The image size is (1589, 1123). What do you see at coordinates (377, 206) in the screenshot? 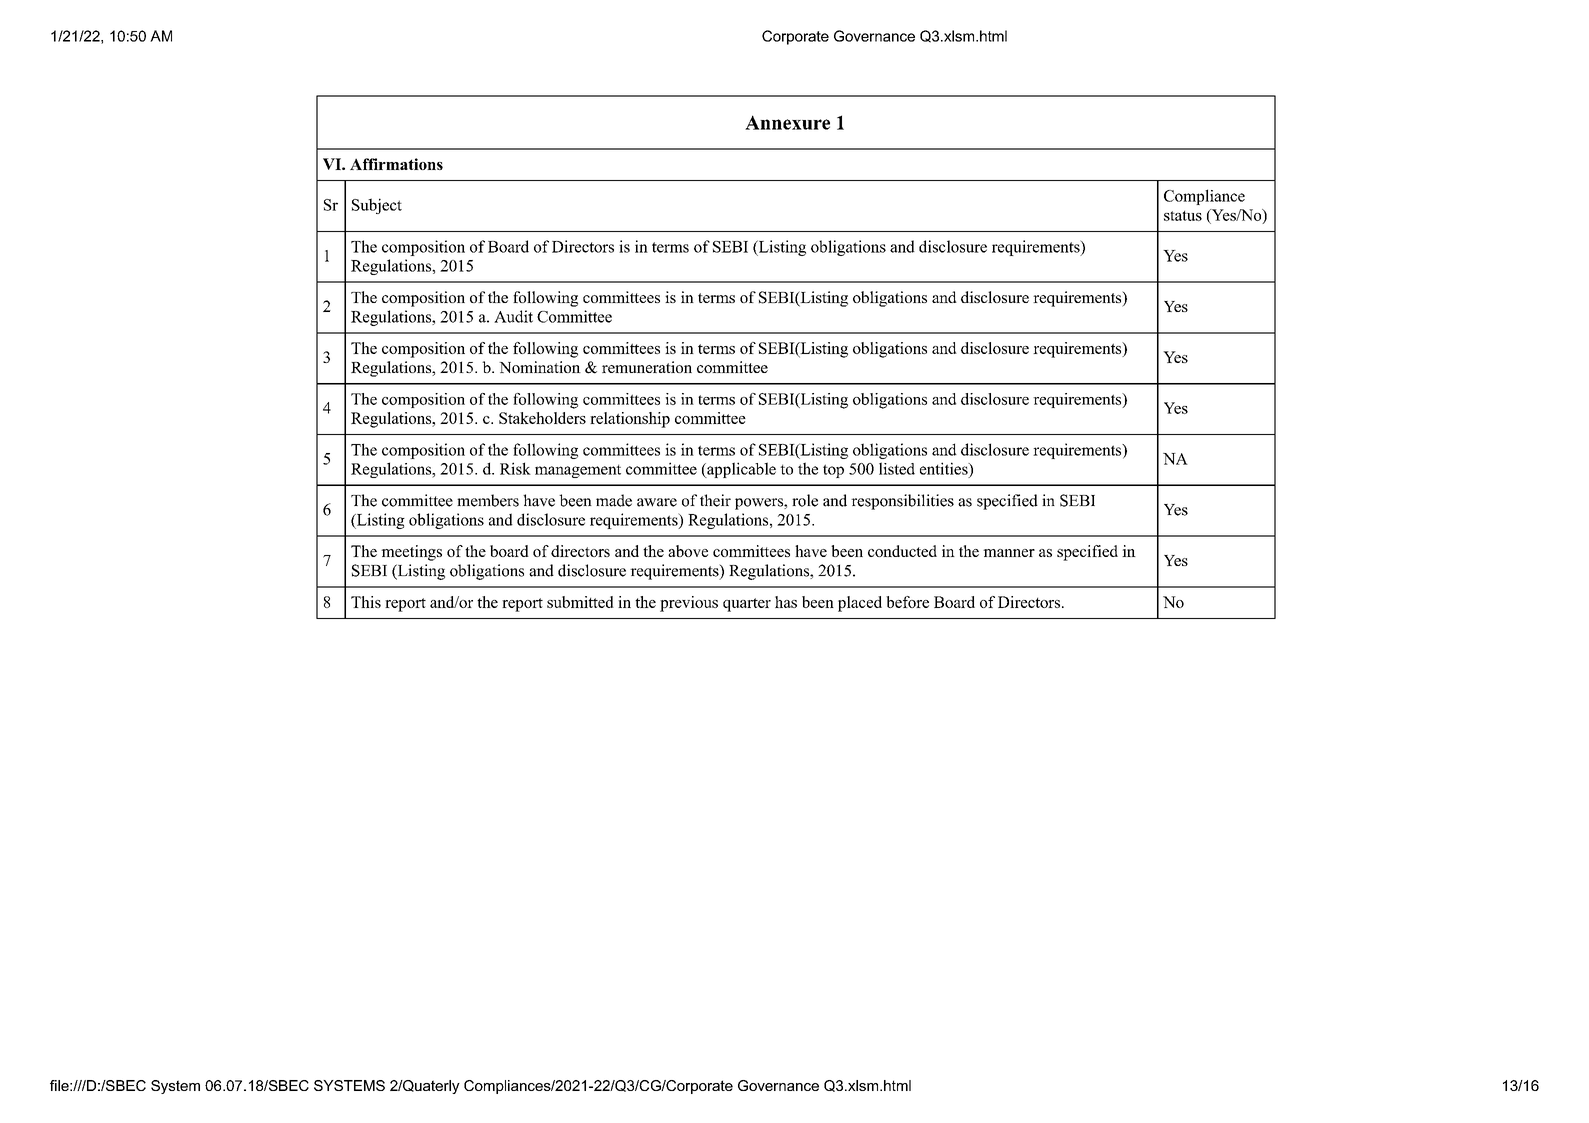
I see `Subject` at bounding box center [377, 206].
